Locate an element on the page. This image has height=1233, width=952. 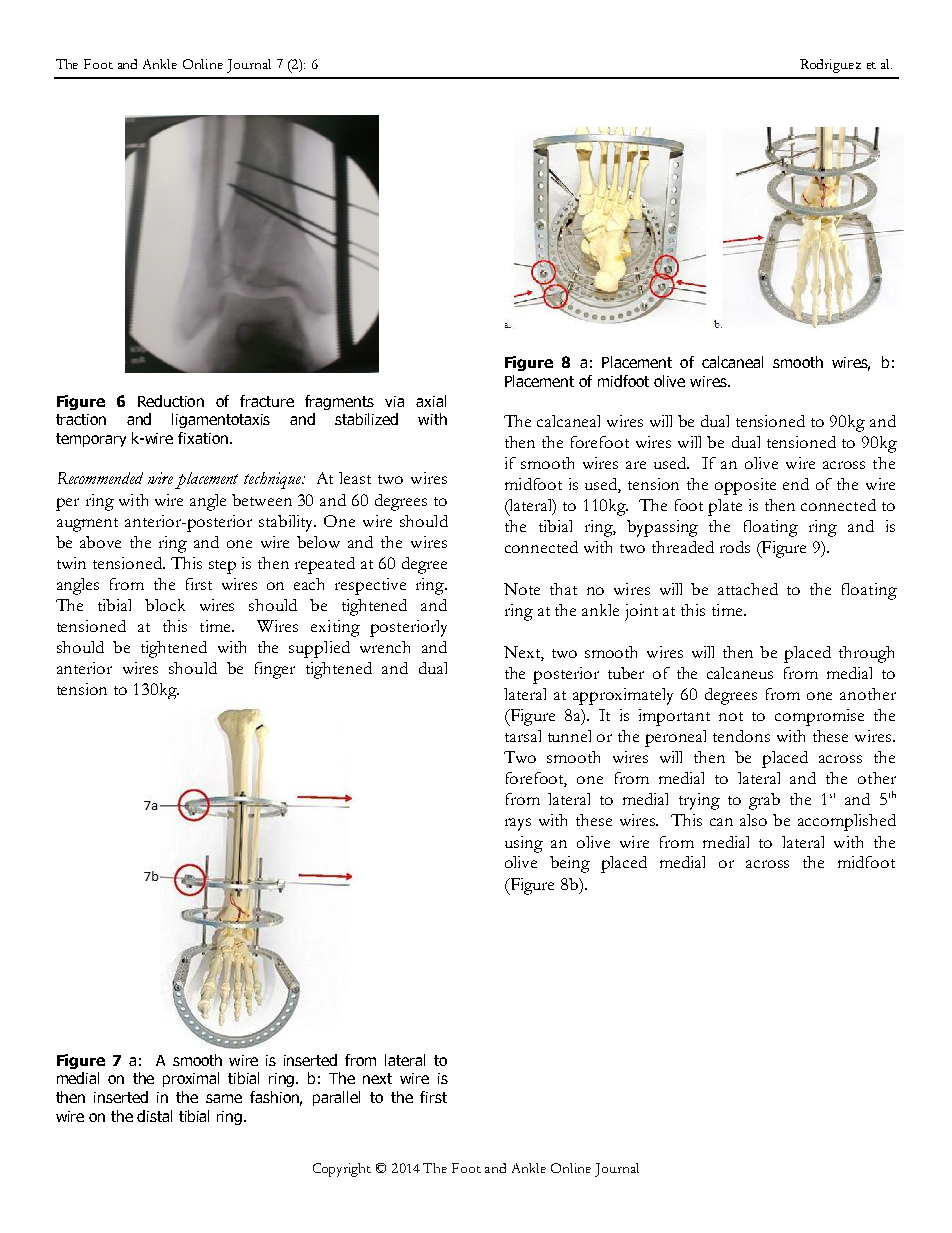
Rodriguez is located at coordinates (830, 66).
